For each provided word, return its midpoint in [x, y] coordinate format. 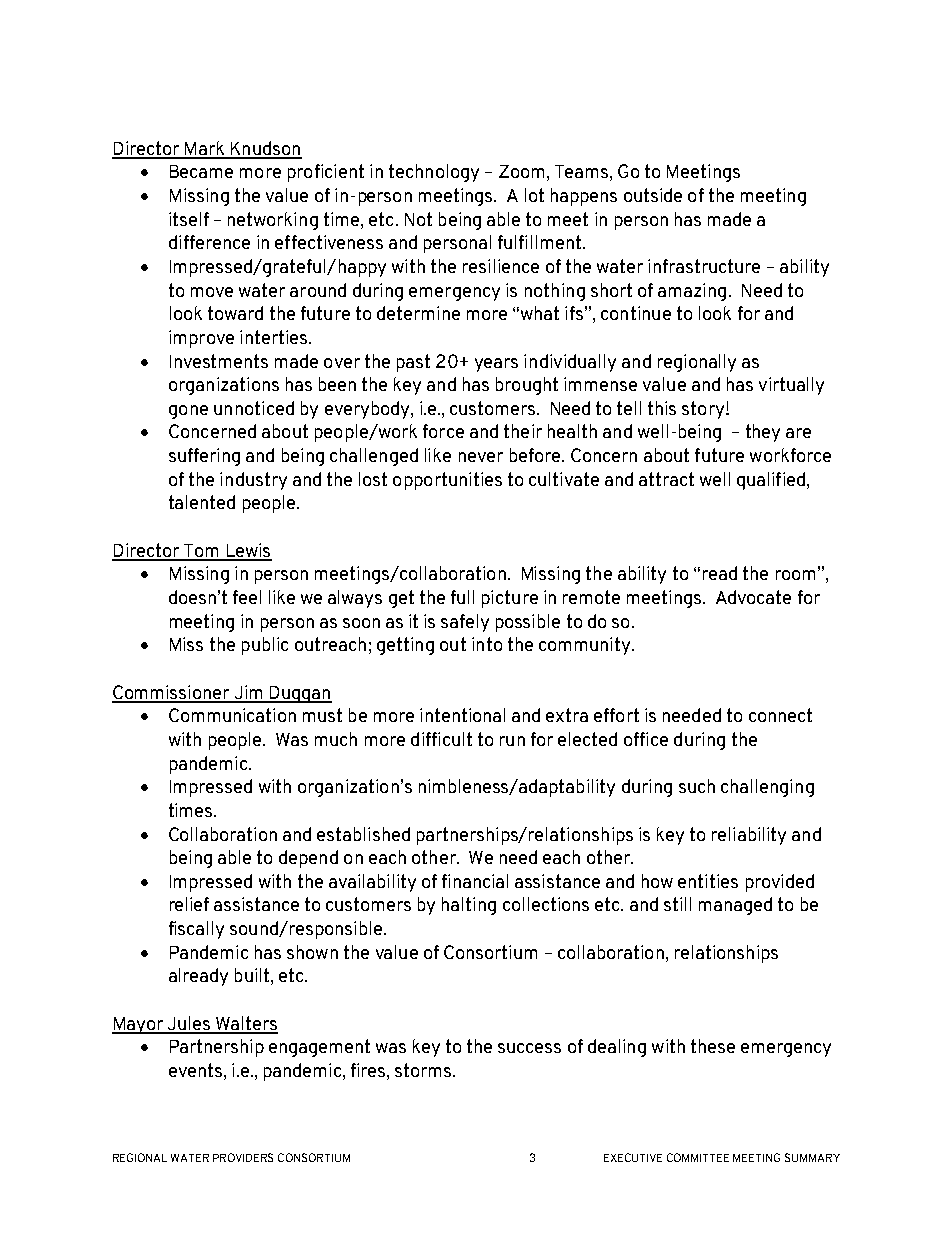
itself [189, 219]
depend [308, 859]
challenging [767, 788]
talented [202, 502]
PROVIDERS [243, 1157]
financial [475, 881]
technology [434, 173]
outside [653, 195]
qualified [771, 481]
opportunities [447, 481]
